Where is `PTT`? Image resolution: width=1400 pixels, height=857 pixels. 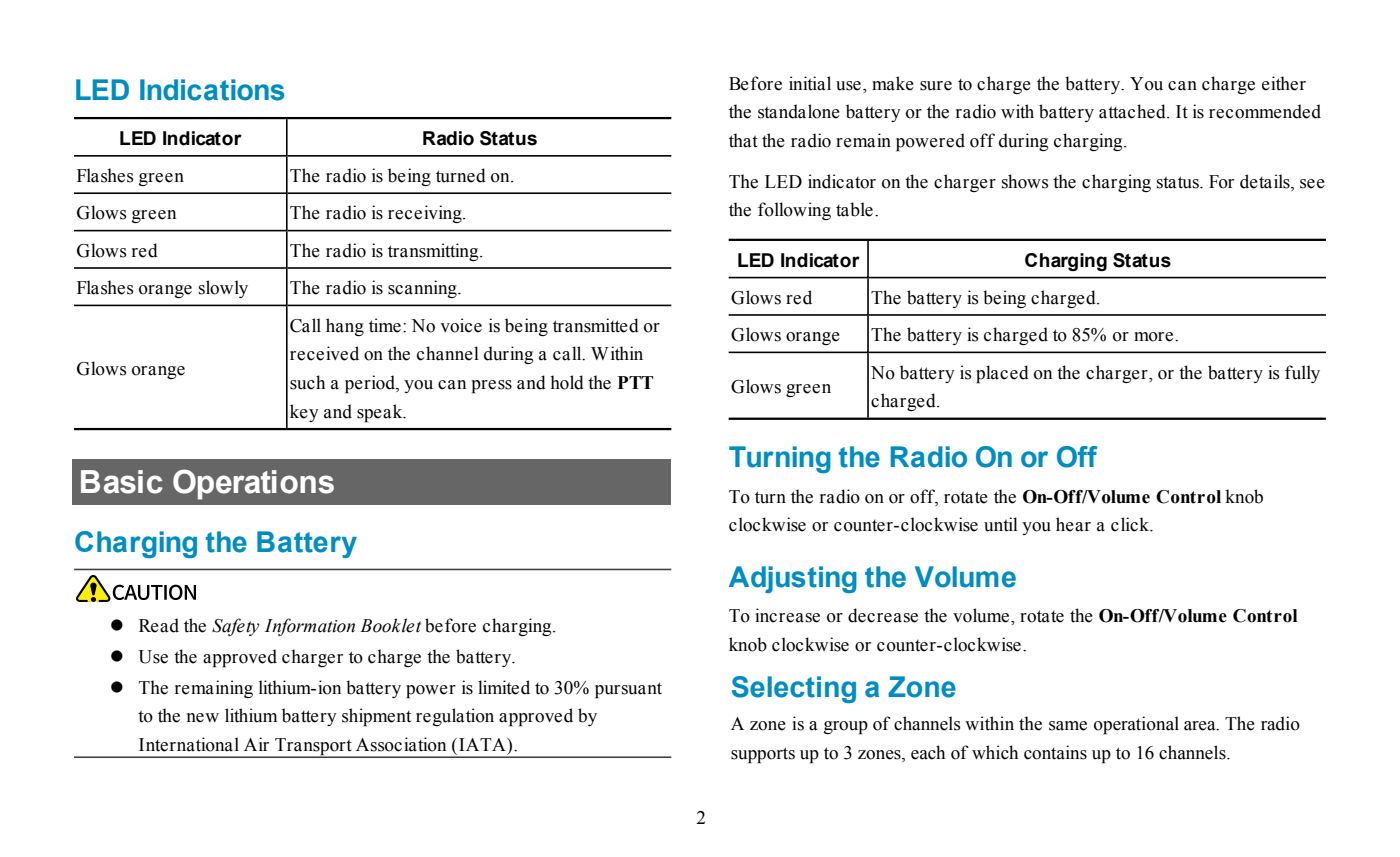 PTT is located at coordinates (635, 382).
